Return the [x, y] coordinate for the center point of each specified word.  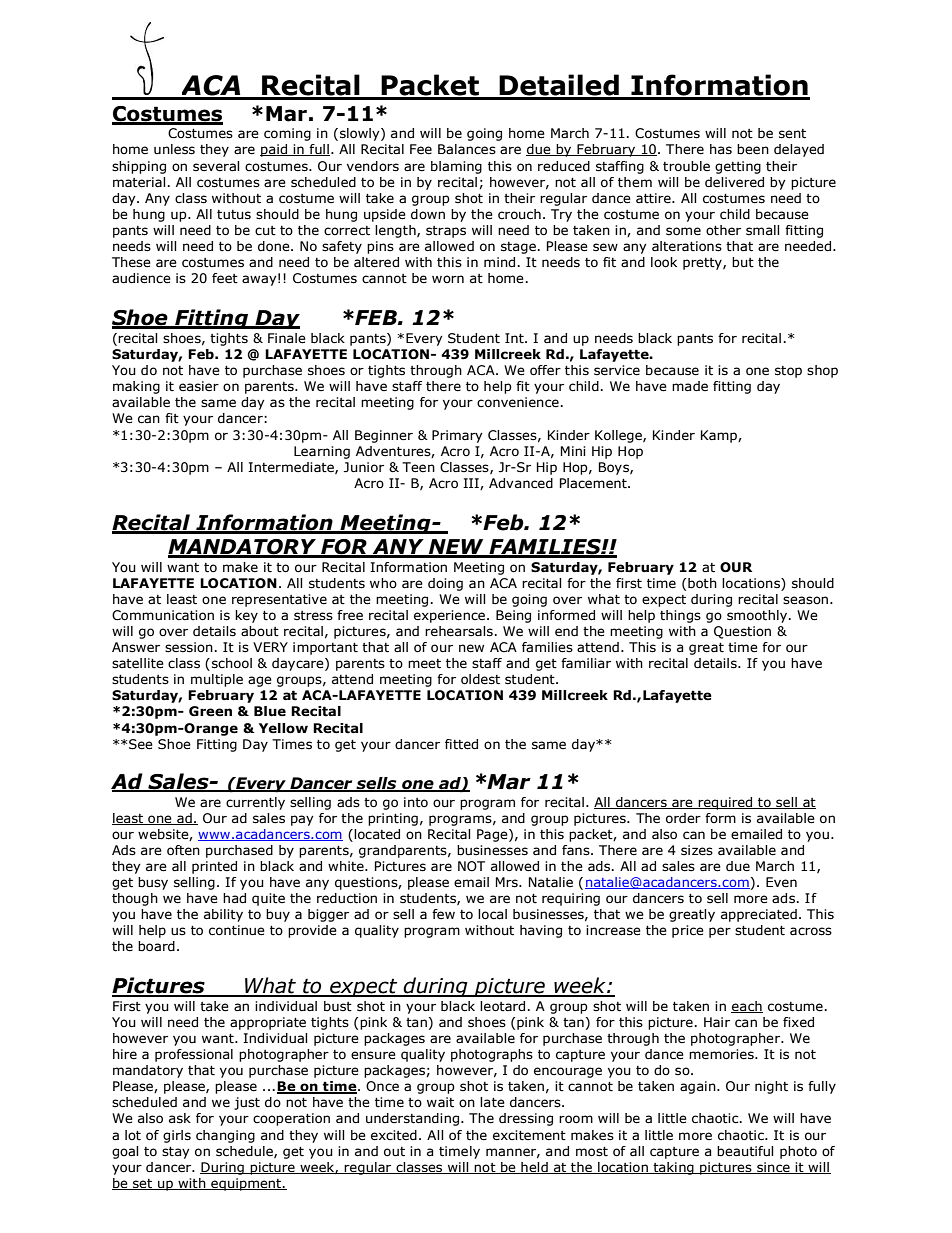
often [183, 850]
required [726, 803]
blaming [456, 167]
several [216, 166]
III [472, 484]
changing [225, 1136]
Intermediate [292, 468]
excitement [529, 1135]
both [702, 583]
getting [738, 167]
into [416, 802]
